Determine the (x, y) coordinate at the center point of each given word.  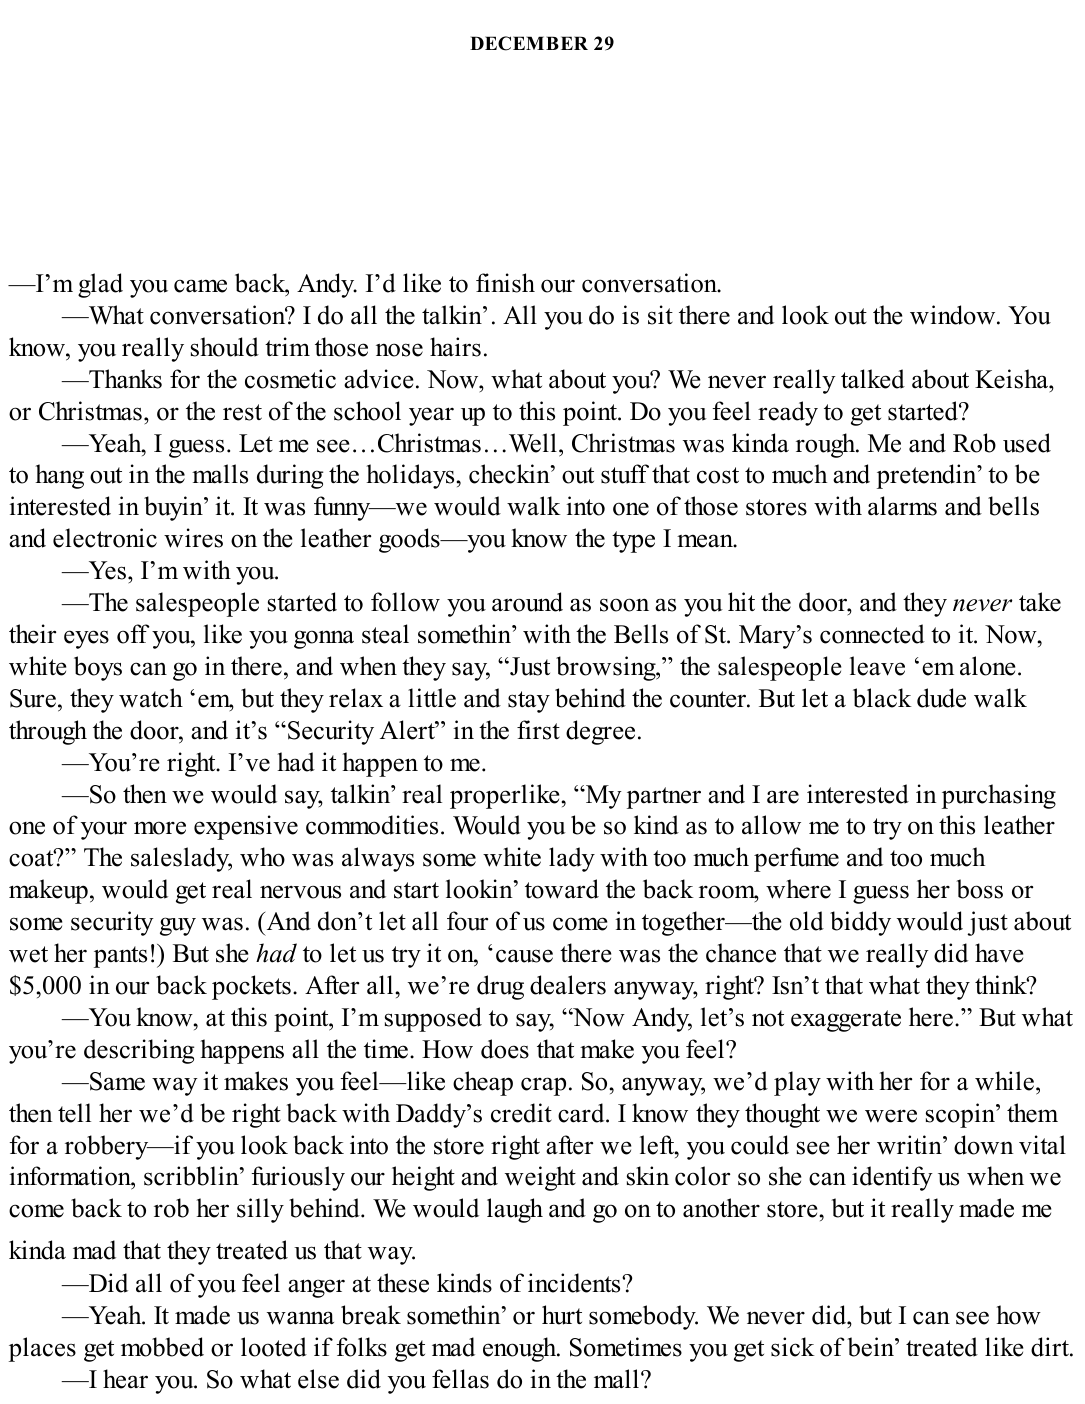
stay (529, 702)
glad (100, 285)
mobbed (162, 1347)
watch (151, 698)
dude (941, 698)
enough (521, 1349)
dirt (1051, 1347)
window (954, 315)
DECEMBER (529, 43)
